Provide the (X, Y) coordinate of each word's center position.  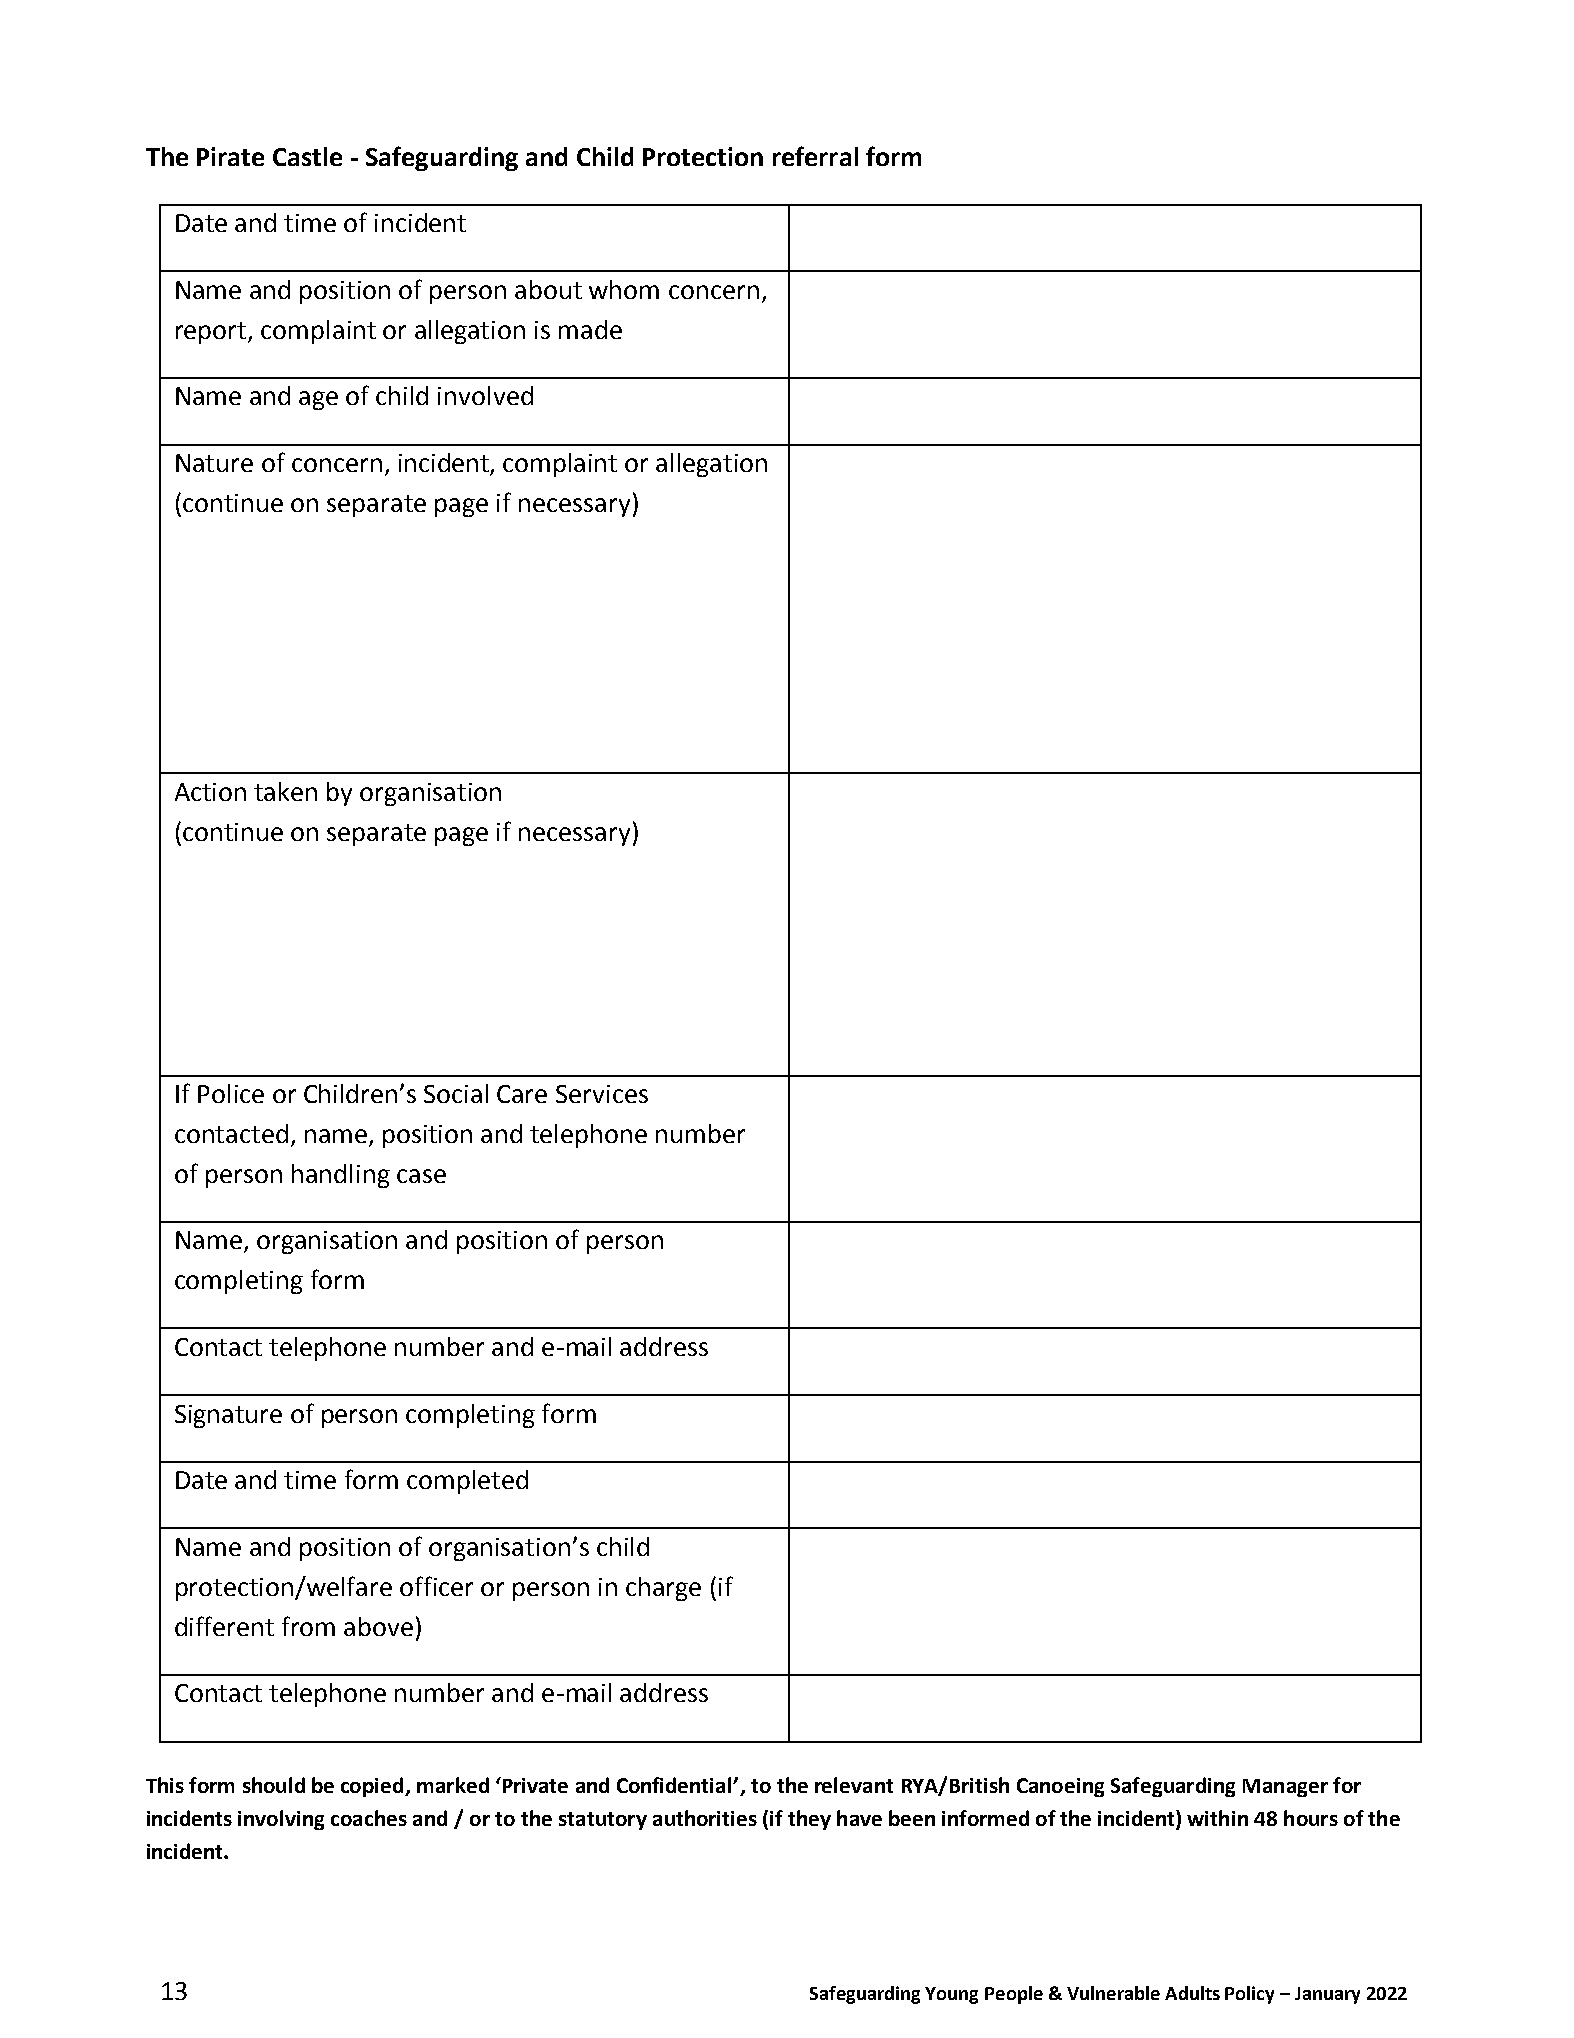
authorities (705, 1818)
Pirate (230, 156)
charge (663, 1589)
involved (485, 395)
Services (602, 1094)
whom (624, 289)
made (590, 329)
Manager (1285, 1788)
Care (522, 1094)
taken (285, 791)
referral (815, 156)
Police (231, 1093)
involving (281, 1820)
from (308, 1626)
